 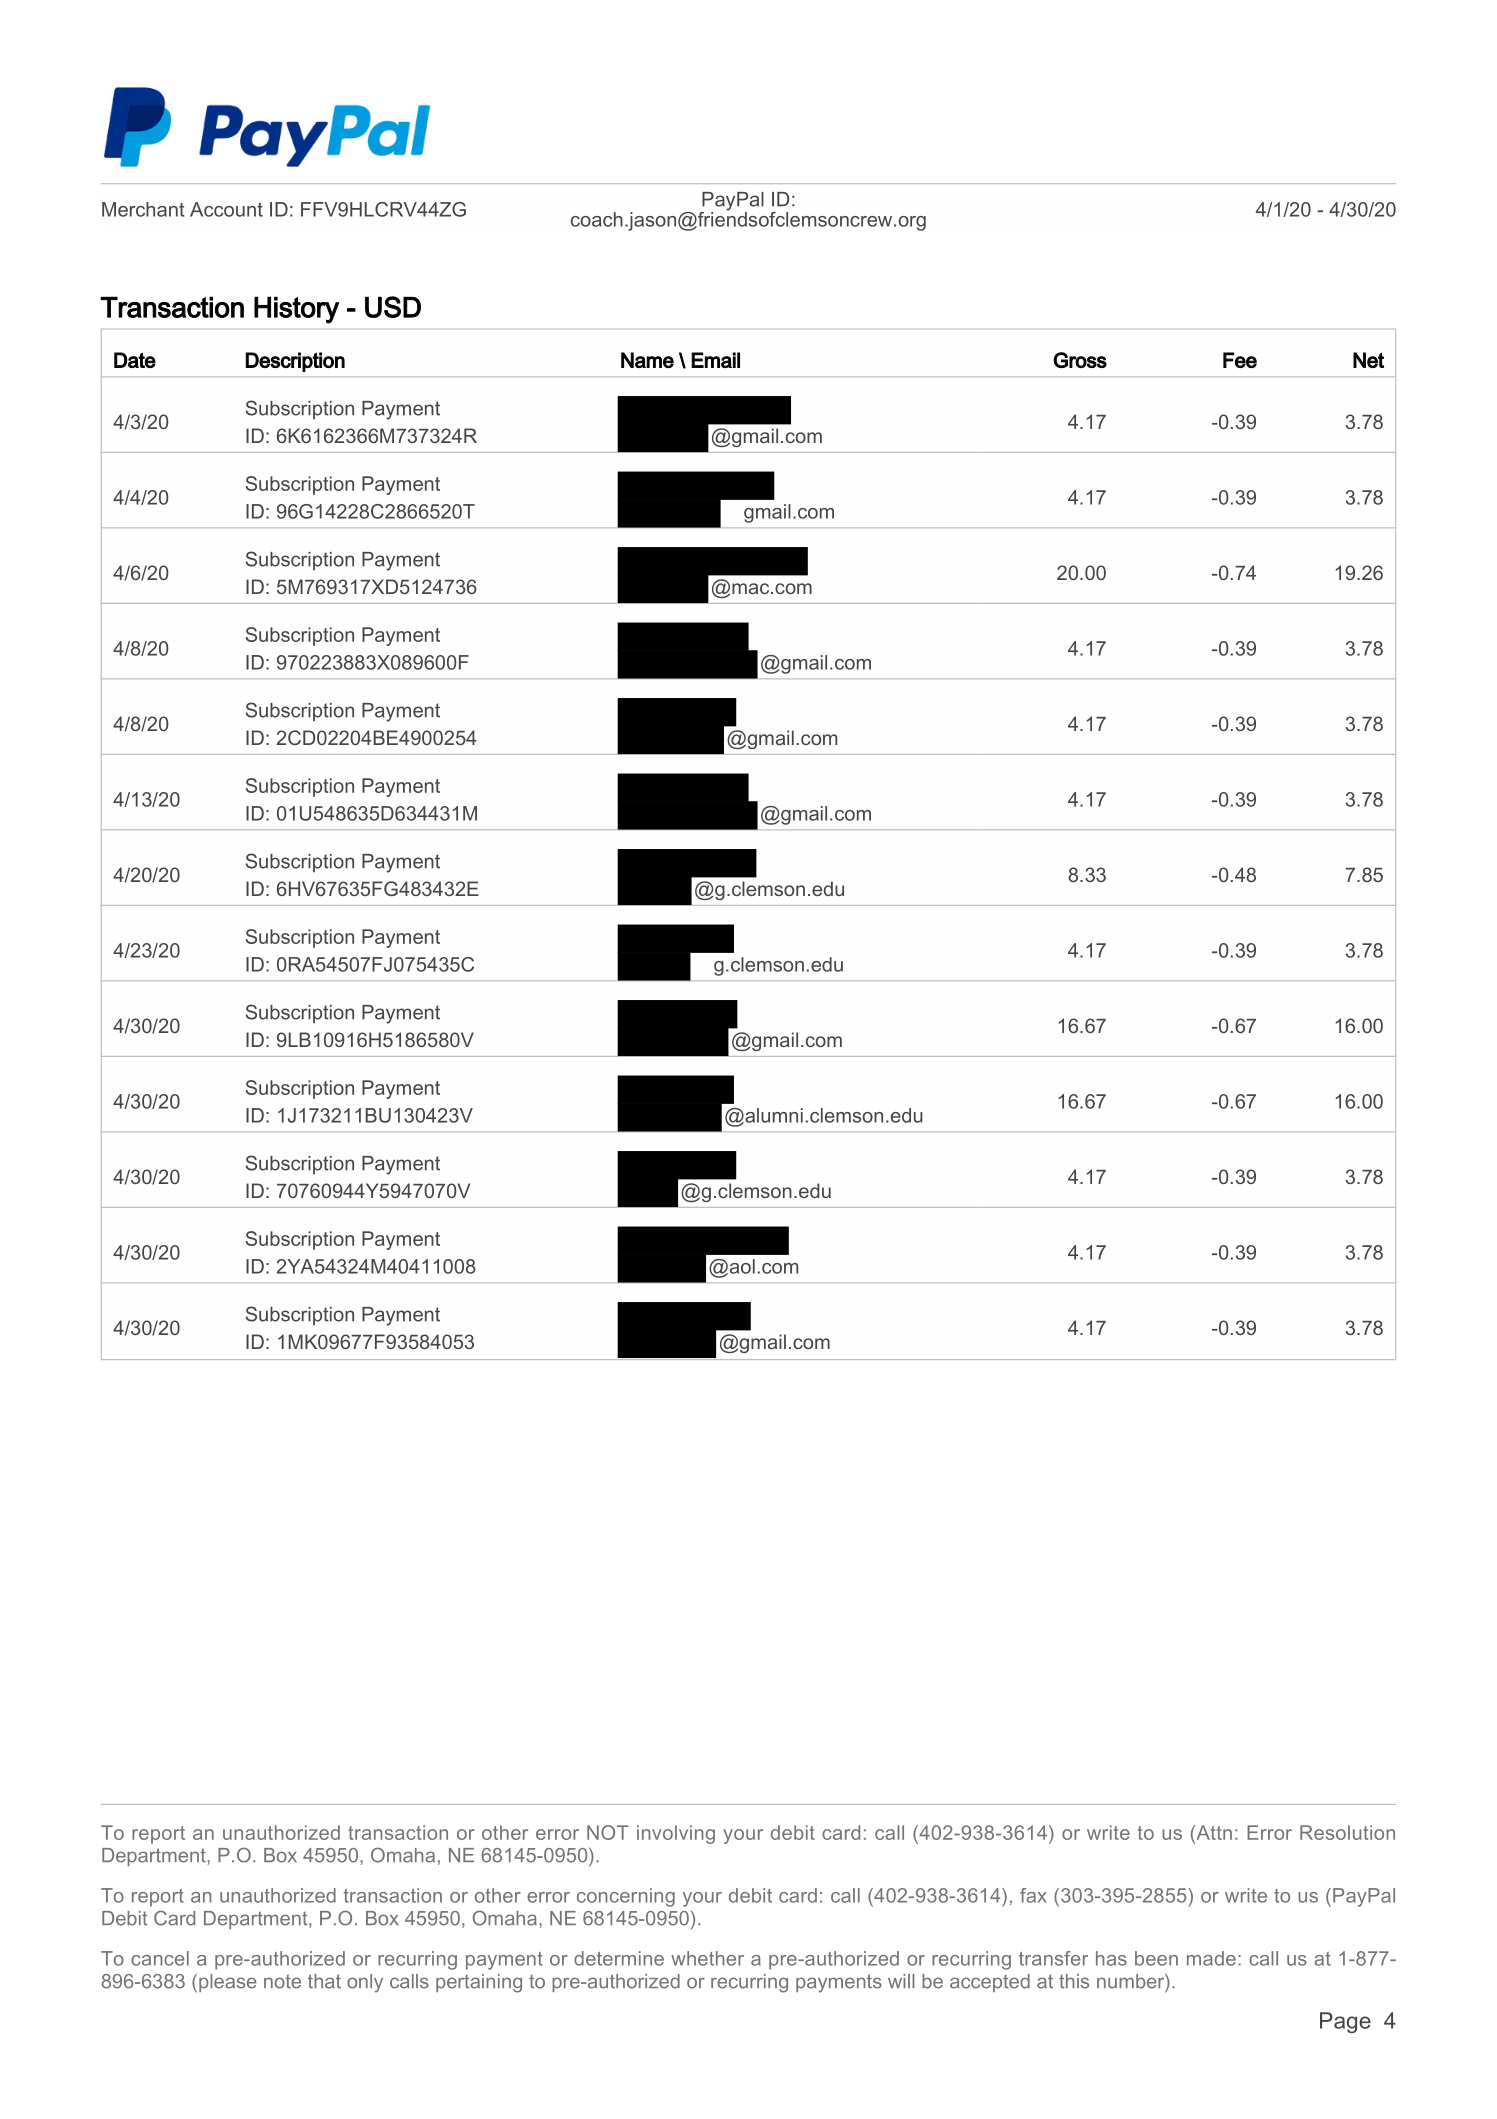 I want to click on Fee, so click(x=1240, y=360).
